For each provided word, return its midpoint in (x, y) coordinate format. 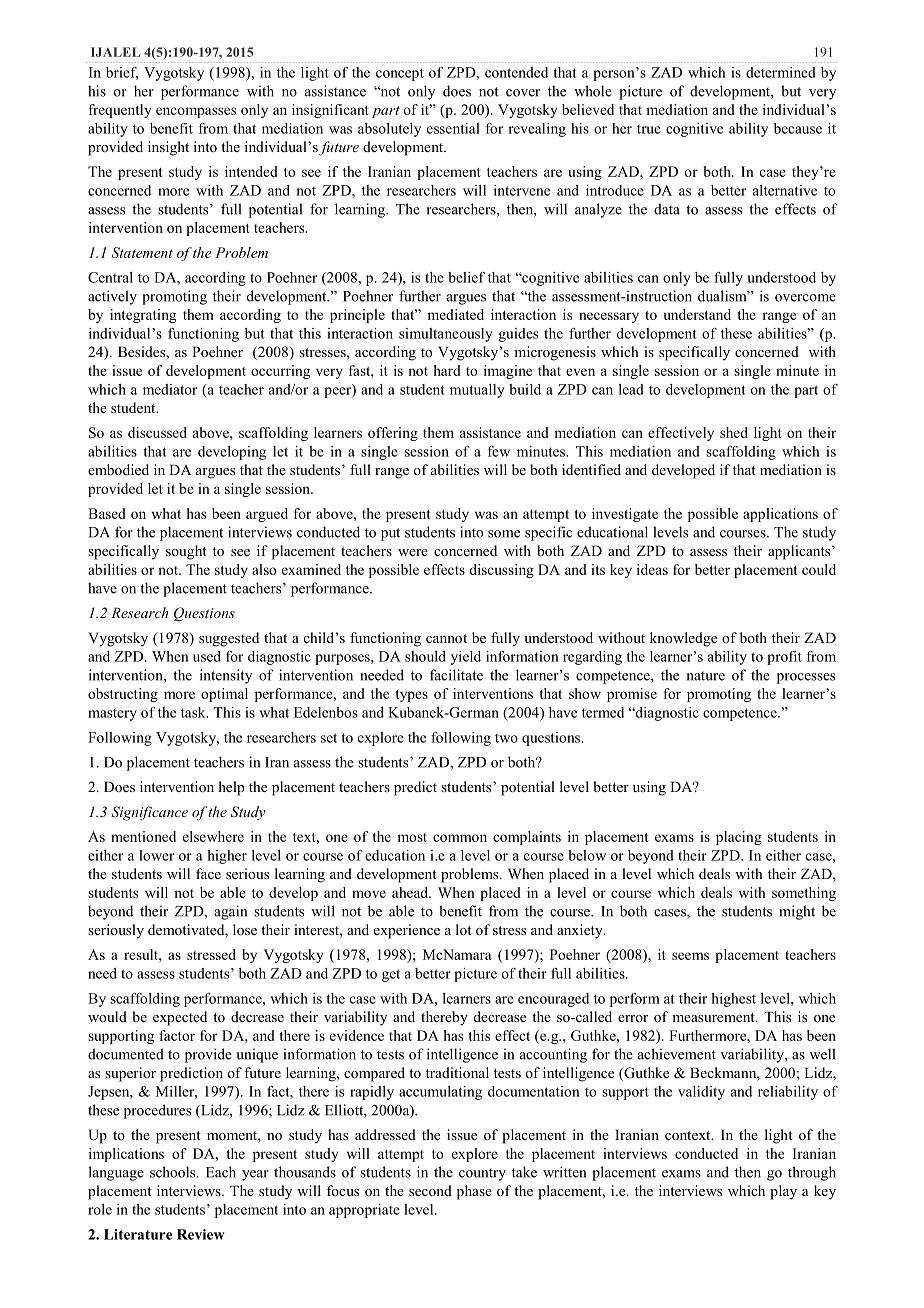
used (207, 656)
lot (463, 929)
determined (781, 72)
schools (174, 1172)
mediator (170, 389)
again (230, 912)
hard (447, 370)
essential (453, 128)
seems (690, 956)
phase (474, 1192)
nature (706, 676)
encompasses (196, 112)
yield (466, 658)
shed (734, 432)
